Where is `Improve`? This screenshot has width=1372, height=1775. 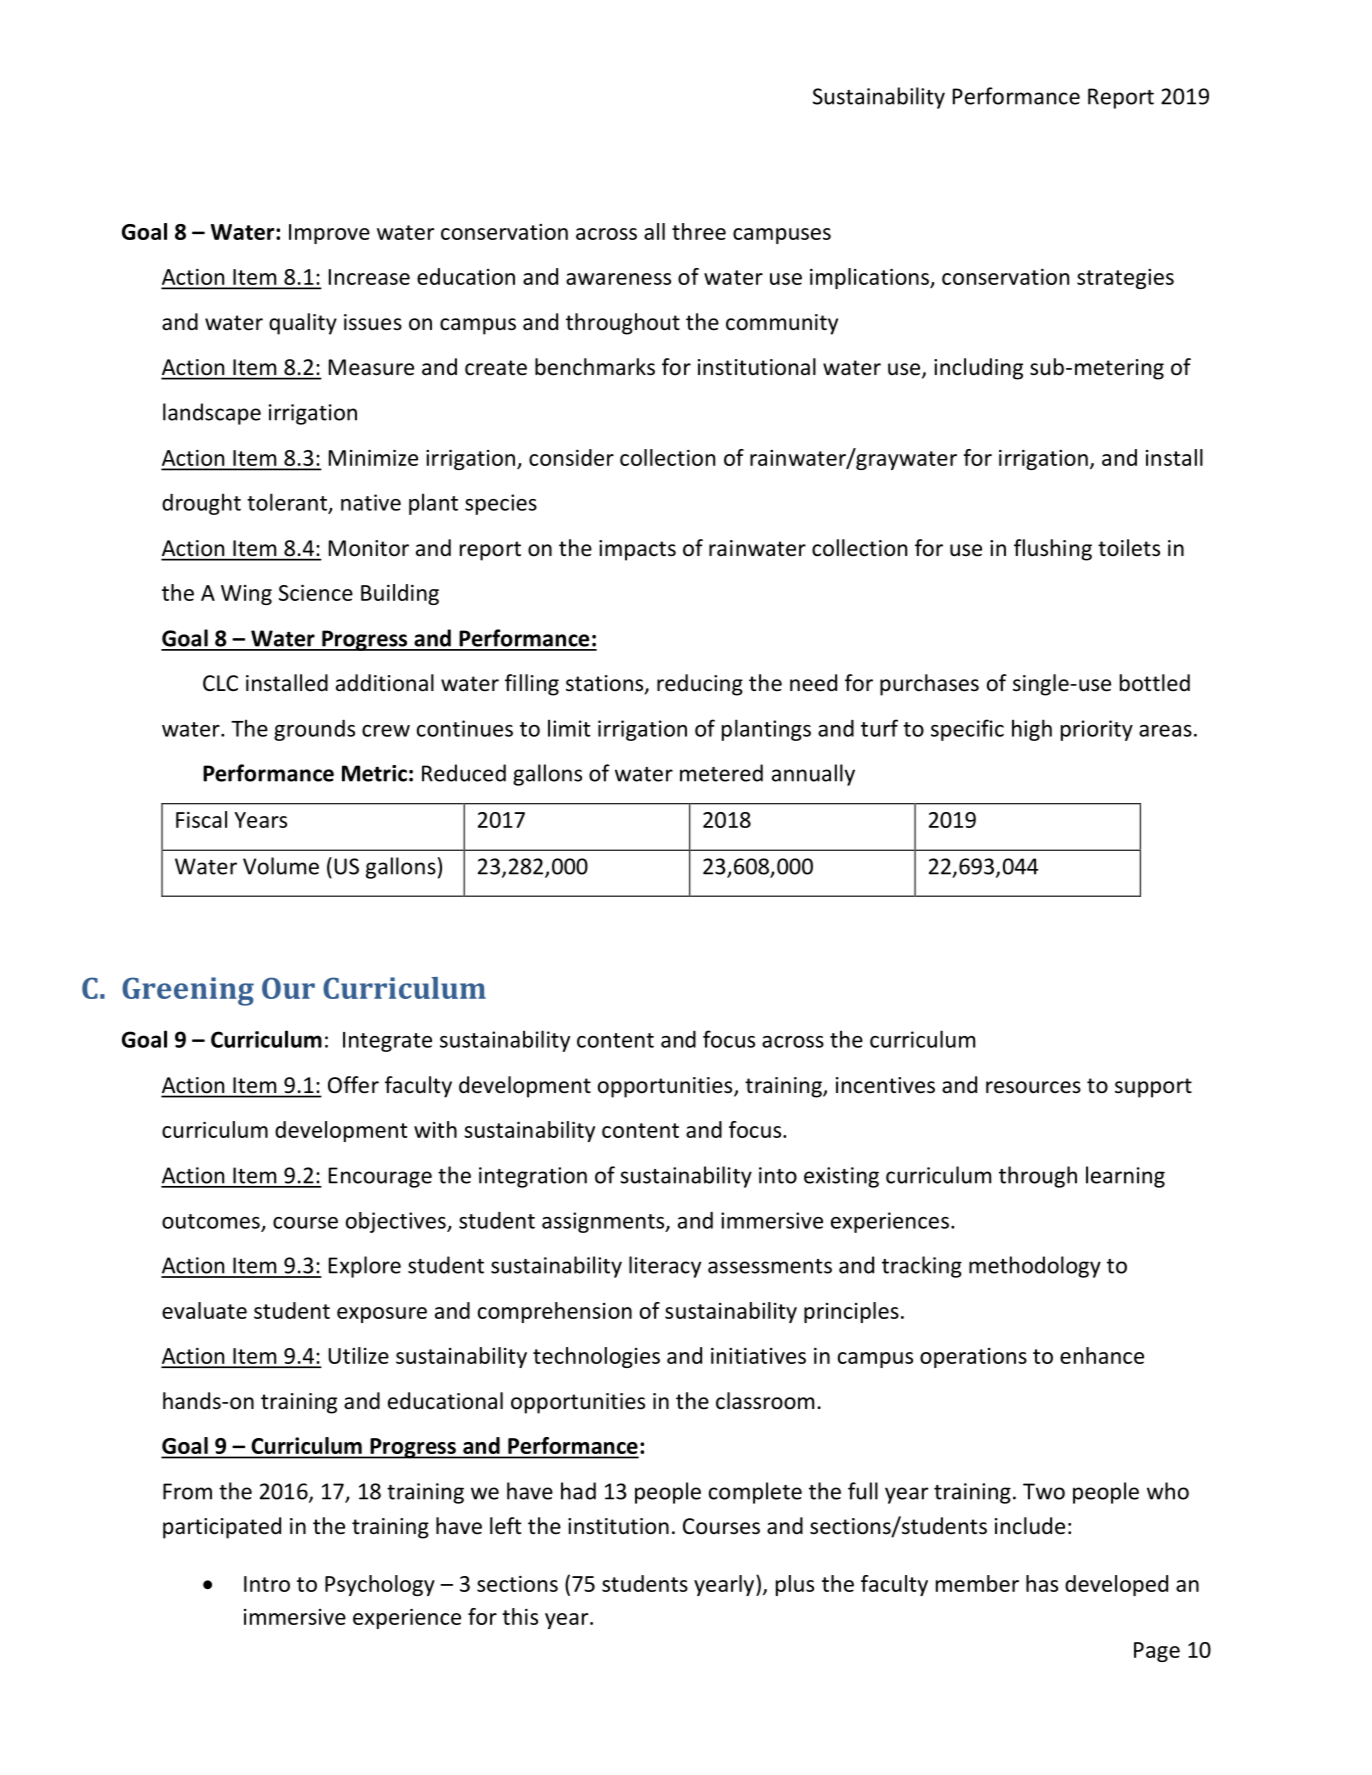 Improve is located at coordinates (329, 234).
